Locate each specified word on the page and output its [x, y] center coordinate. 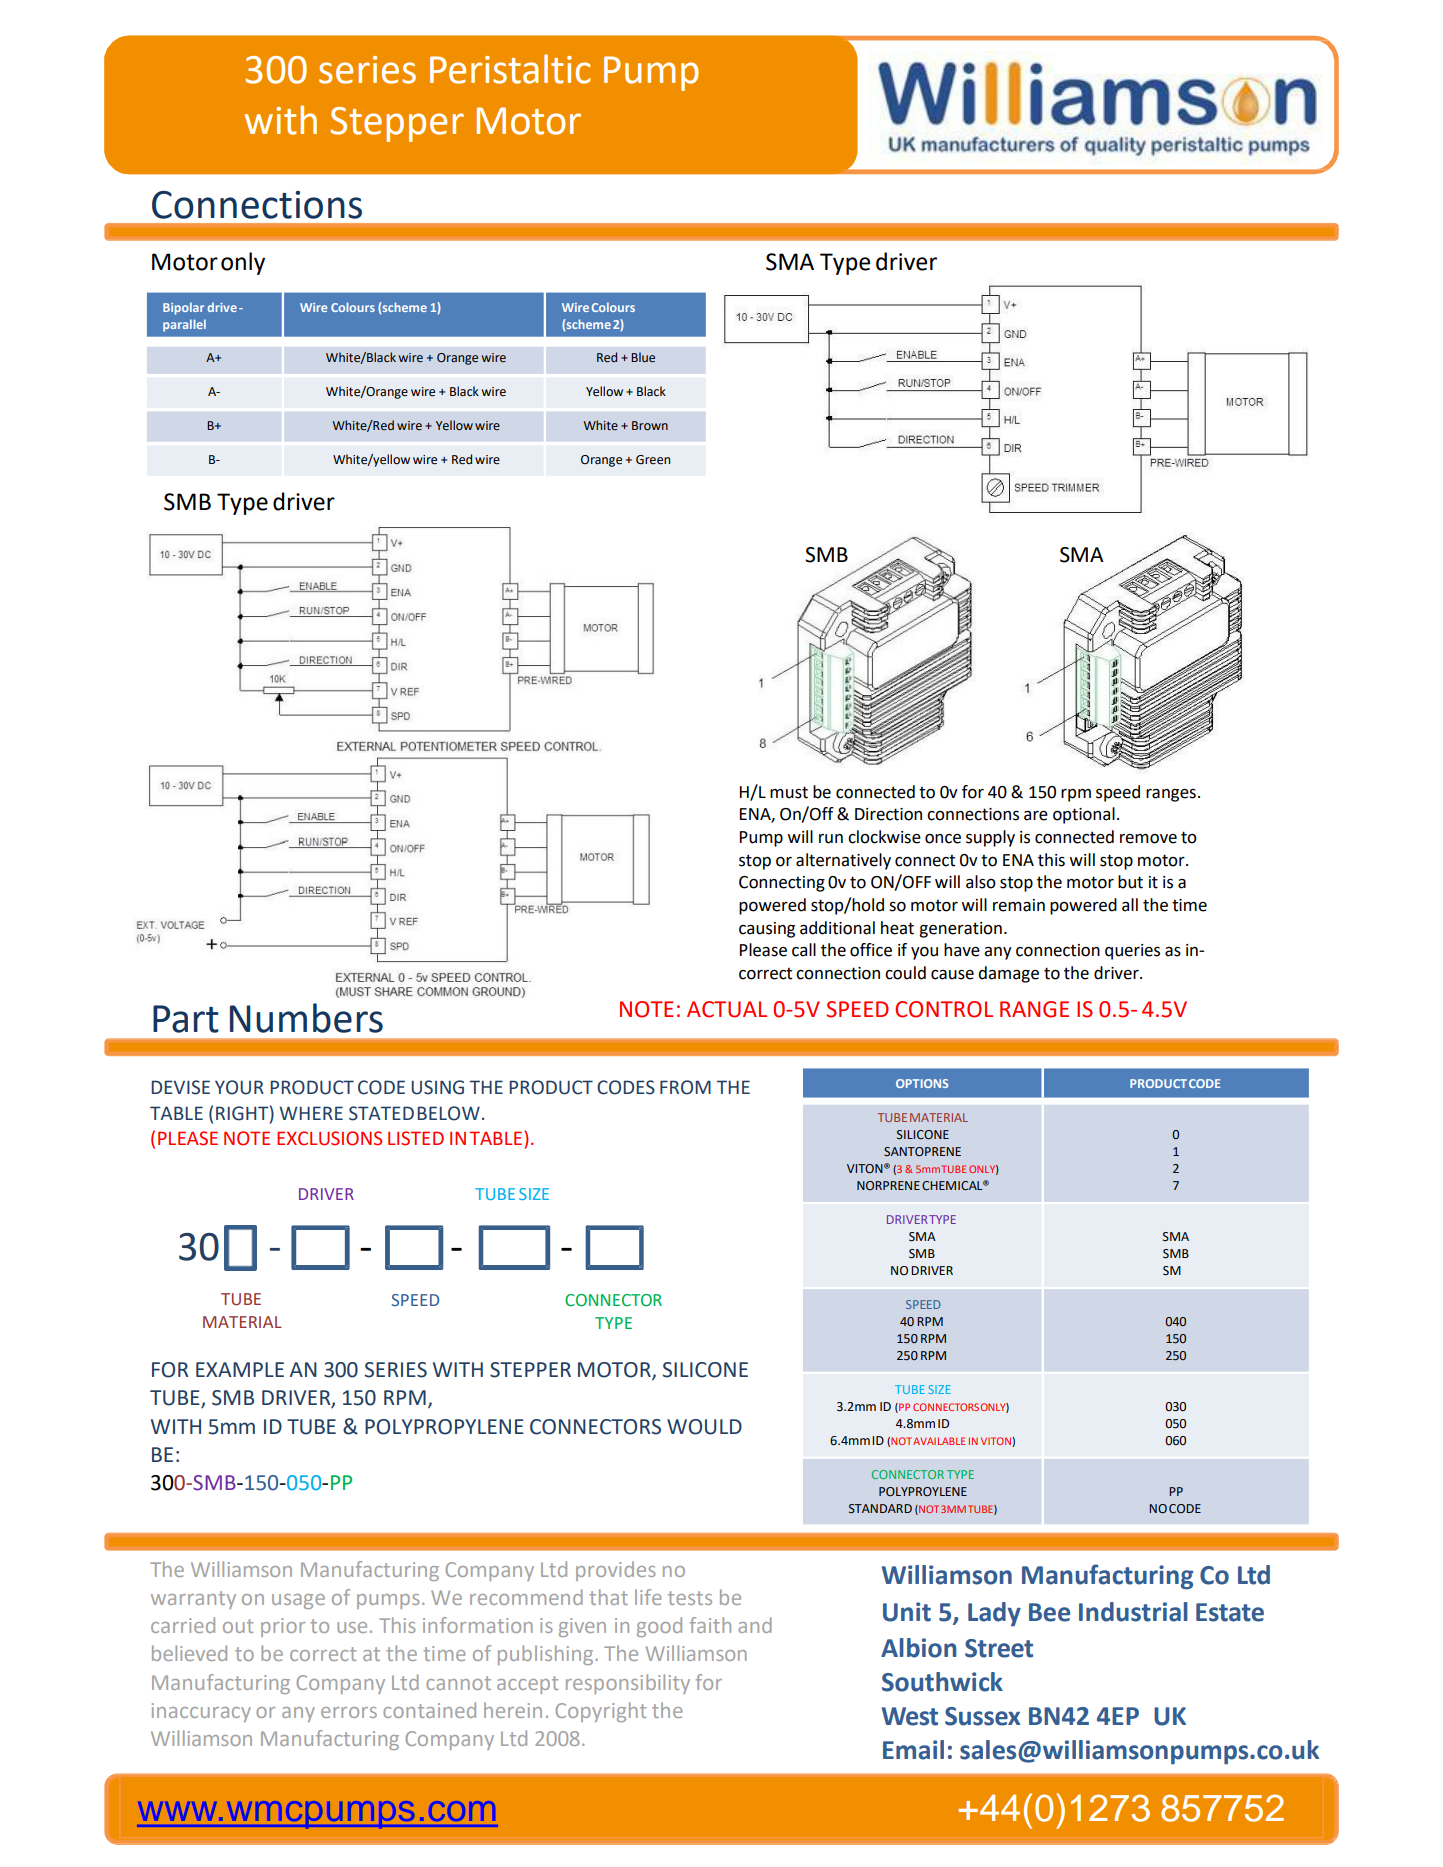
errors [349, 1712]
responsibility [628, 1684]
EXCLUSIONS [329, 1138]
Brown [650, 425]
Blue [643, 357]
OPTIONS [922, 1083]
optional [1084, 815]
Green [653, 460]
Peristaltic [510, 69]
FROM [685, 1087]
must [789, 792]
